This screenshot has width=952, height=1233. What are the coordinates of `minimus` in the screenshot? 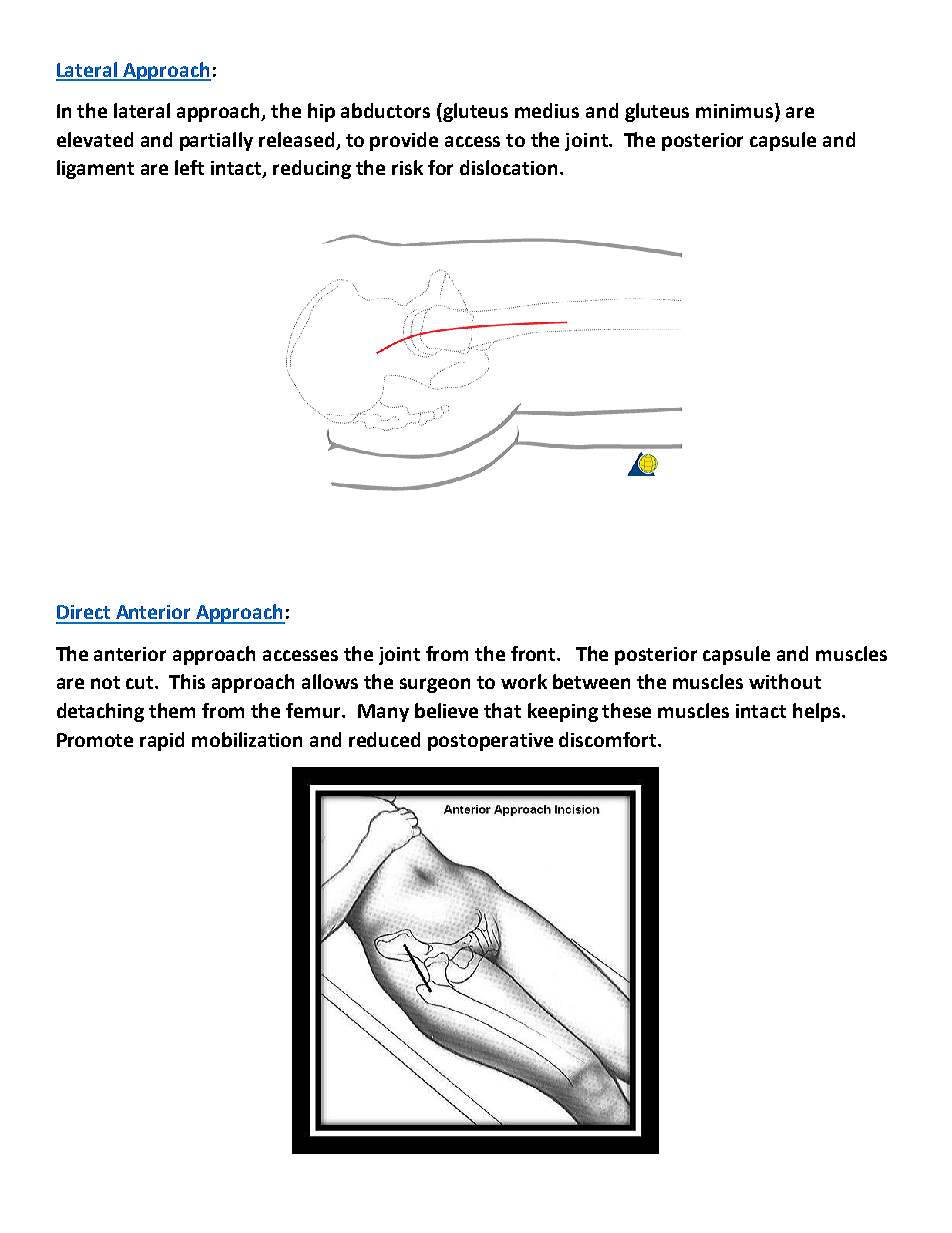 It's located at (736, 112).
